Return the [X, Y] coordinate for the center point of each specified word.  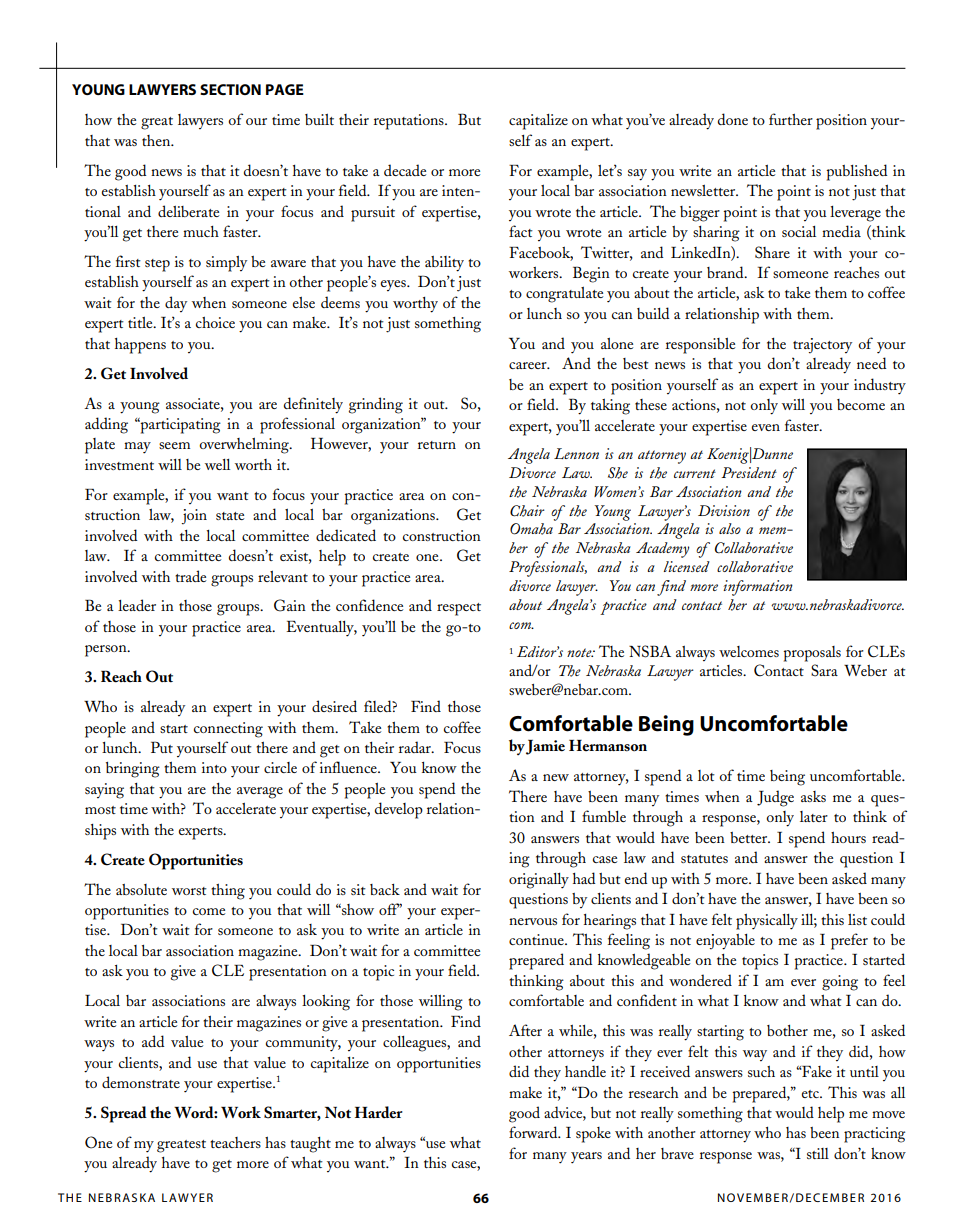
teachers [235, 1142]
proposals [812, 654]
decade [405, 170]
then [157, 140]
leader [137, 605]
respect [459, 609]
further [791, 119]
